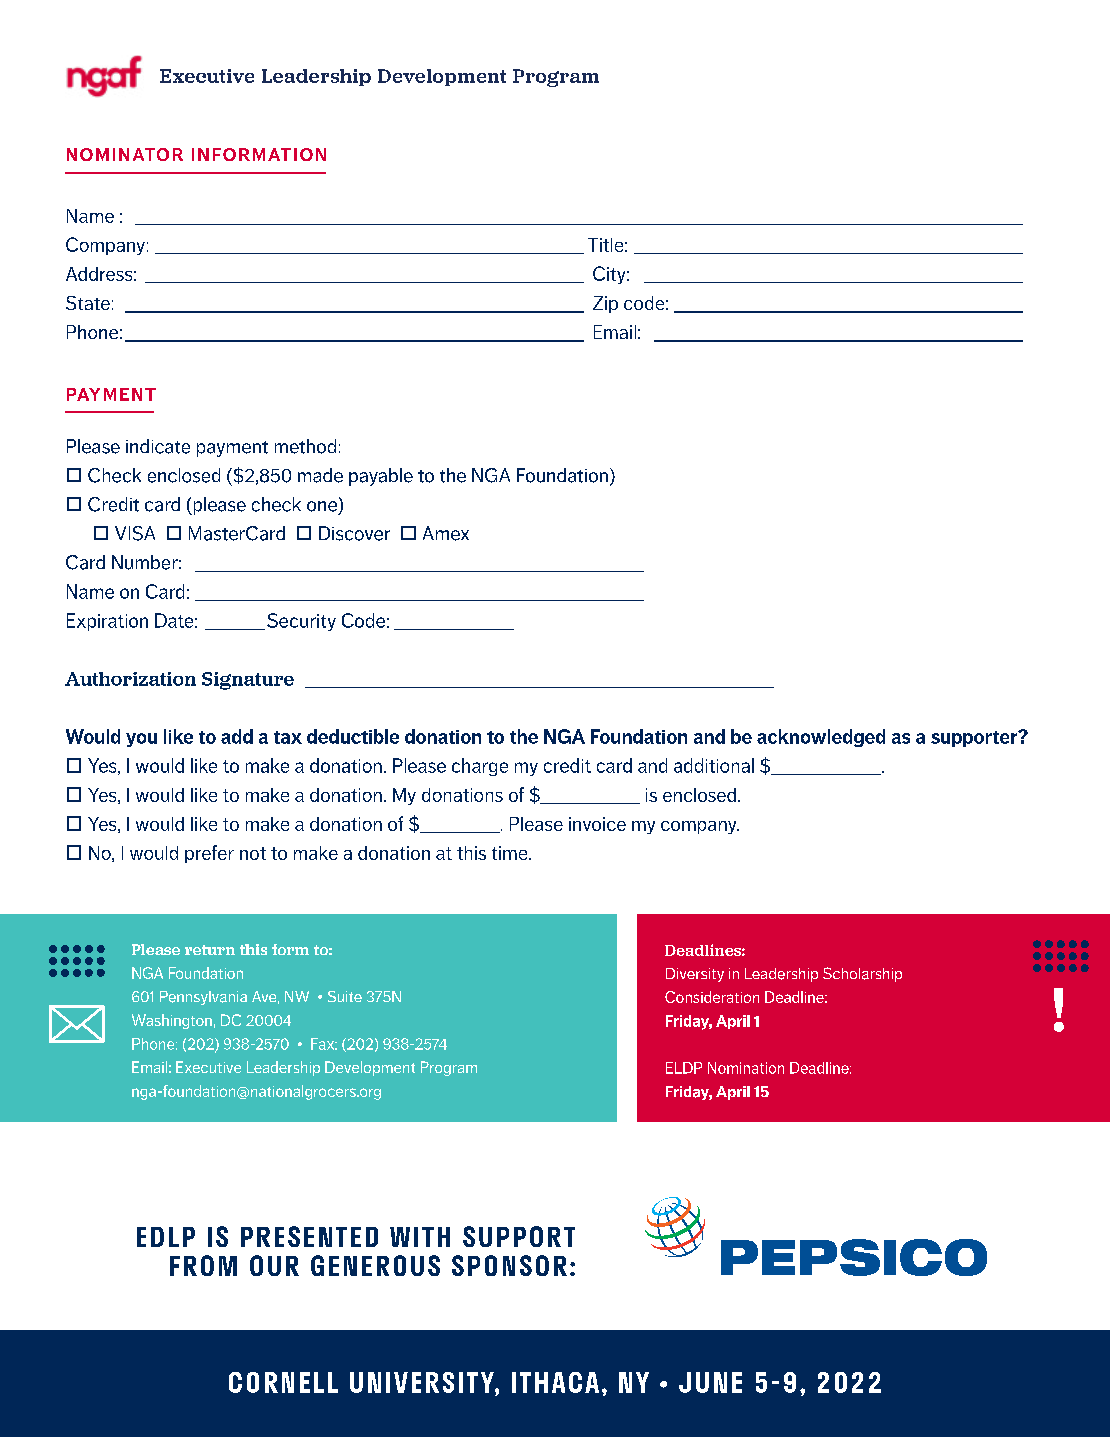 The height and width of the document is (1437, 1110). Describe the element at coordinates (88, 303) in the document. I see `State` at that location.
